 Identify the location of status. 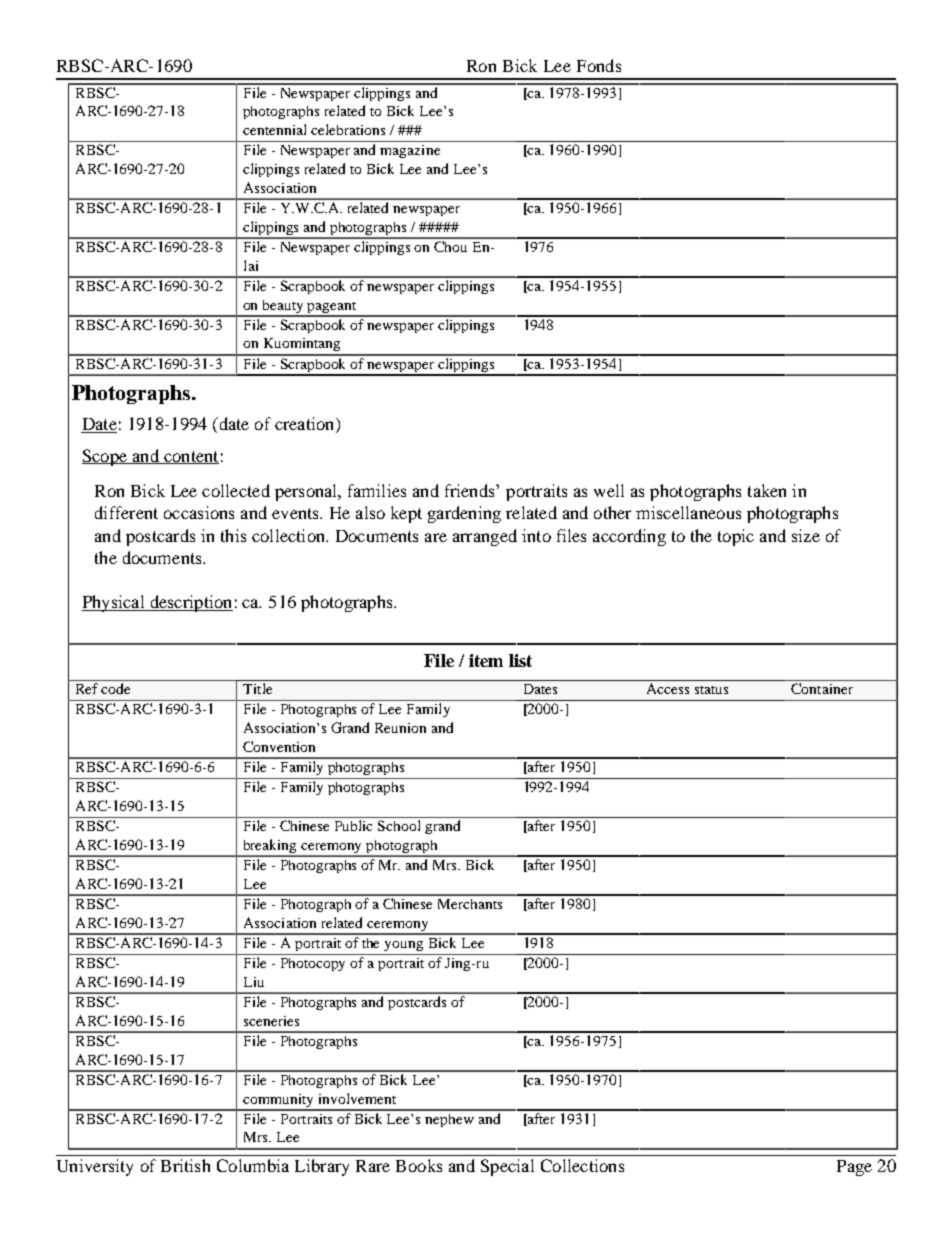
(711, 690).
